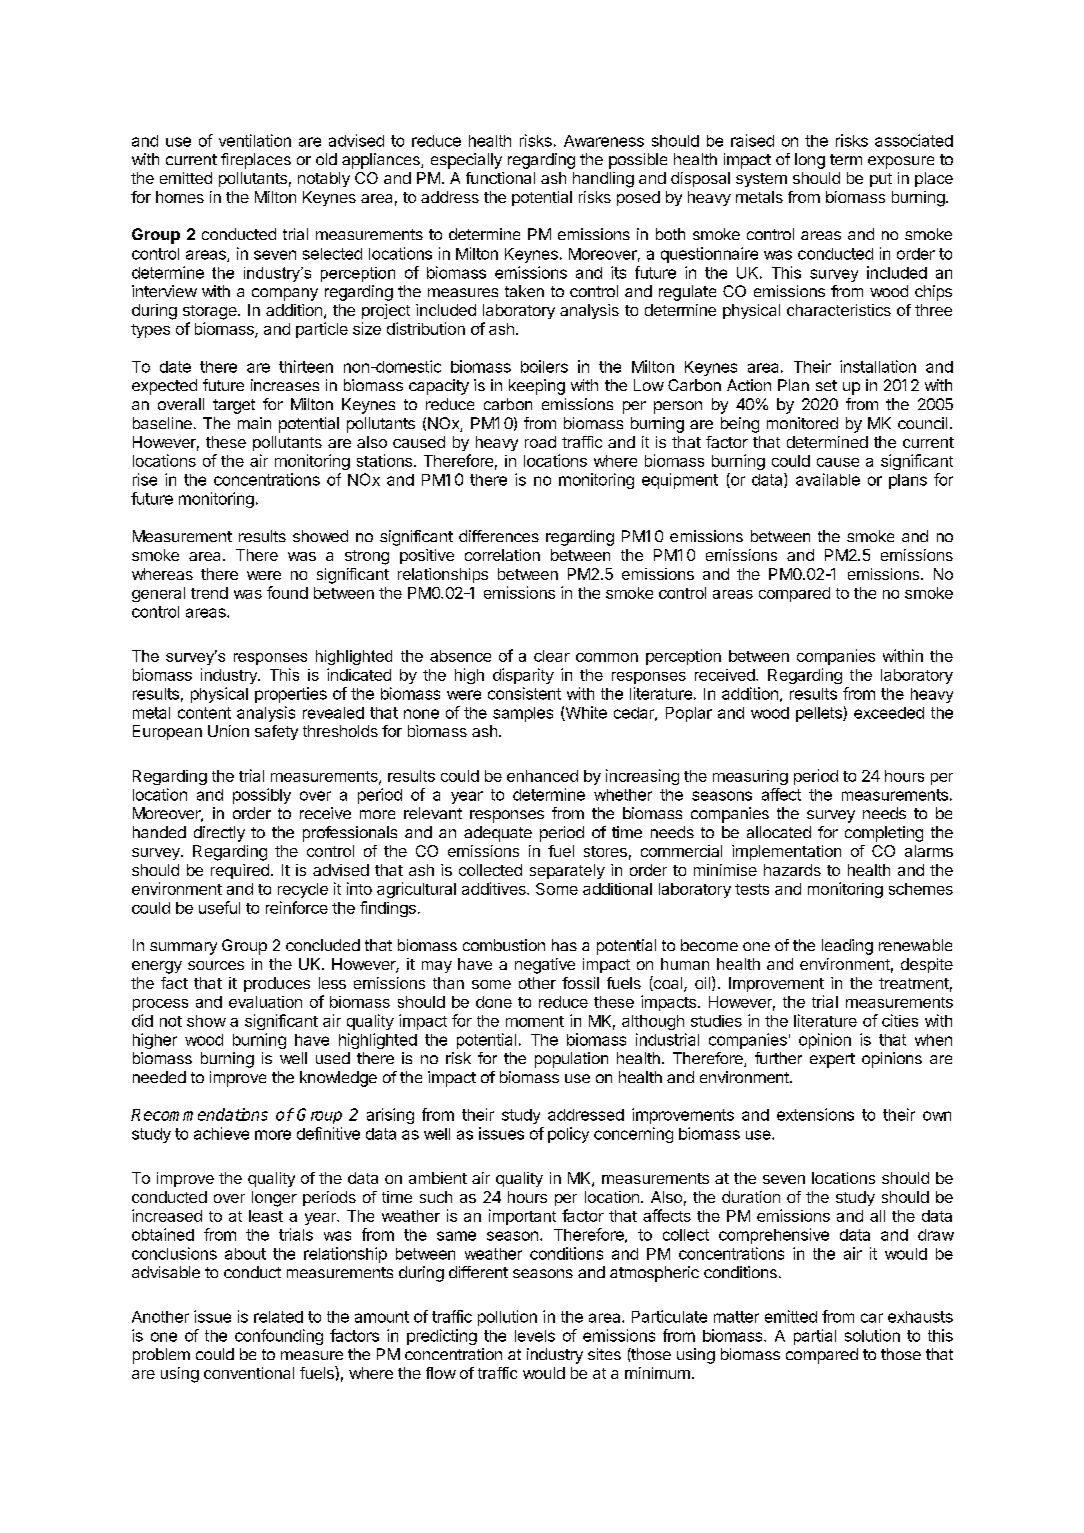 The width and height of the screenshot is (1084, 1533). I want to click on levels, so click(535, 1336).
